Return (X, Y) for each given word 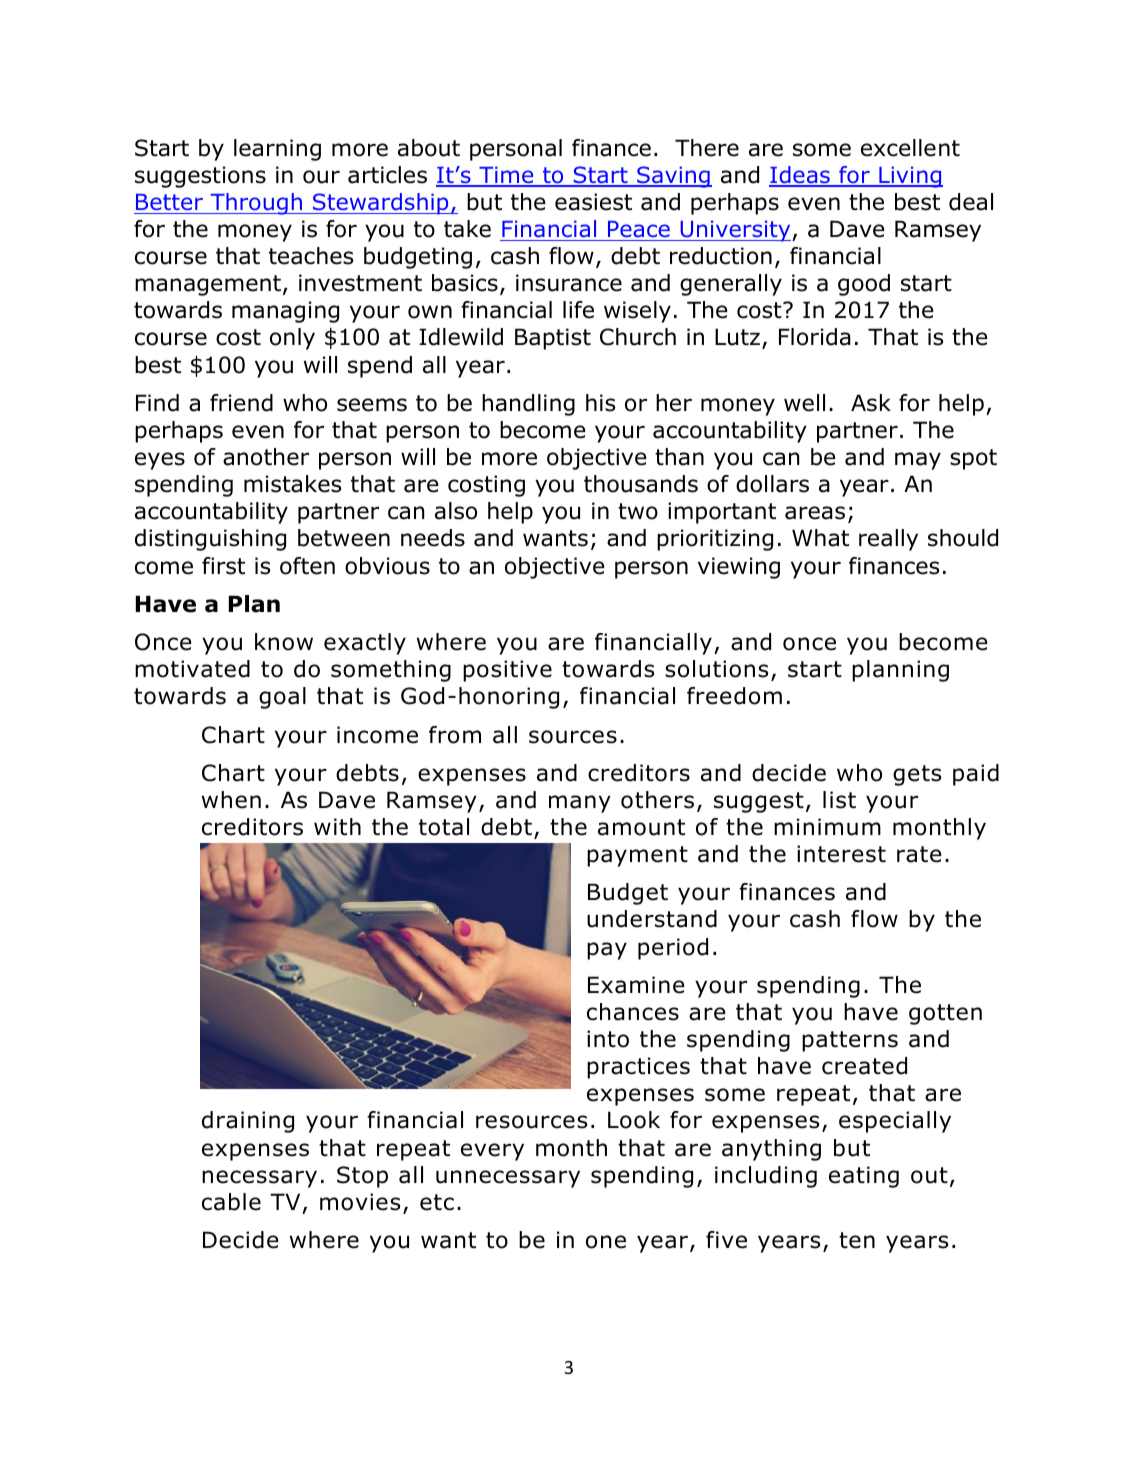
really (888, 540)
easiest (593, 202)
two (638, 511)
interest (841, 854)
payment (637, 856)
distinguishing (210, 540)
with (337, 827)
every (492, 1152)
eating (864, 1177)
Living (910, 177)
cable (231, 1202)
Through (256, 204)
